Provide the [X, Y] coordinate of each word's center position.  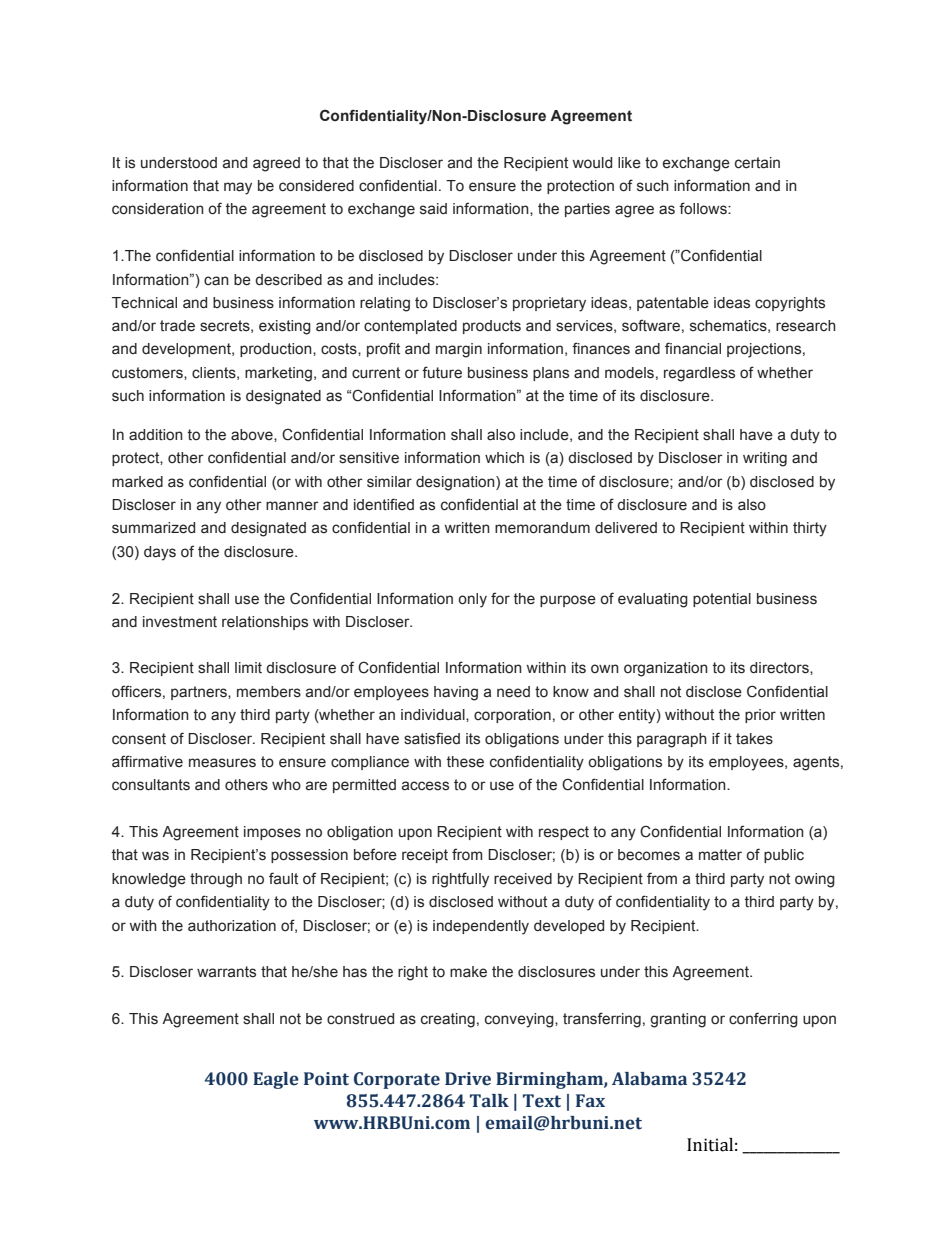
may [238, 188]
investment [180, 622]
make [468, 972]
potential [722, 600]
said [433, 209]
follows [704, 208]
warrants [226, 972]
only [472, 600]
